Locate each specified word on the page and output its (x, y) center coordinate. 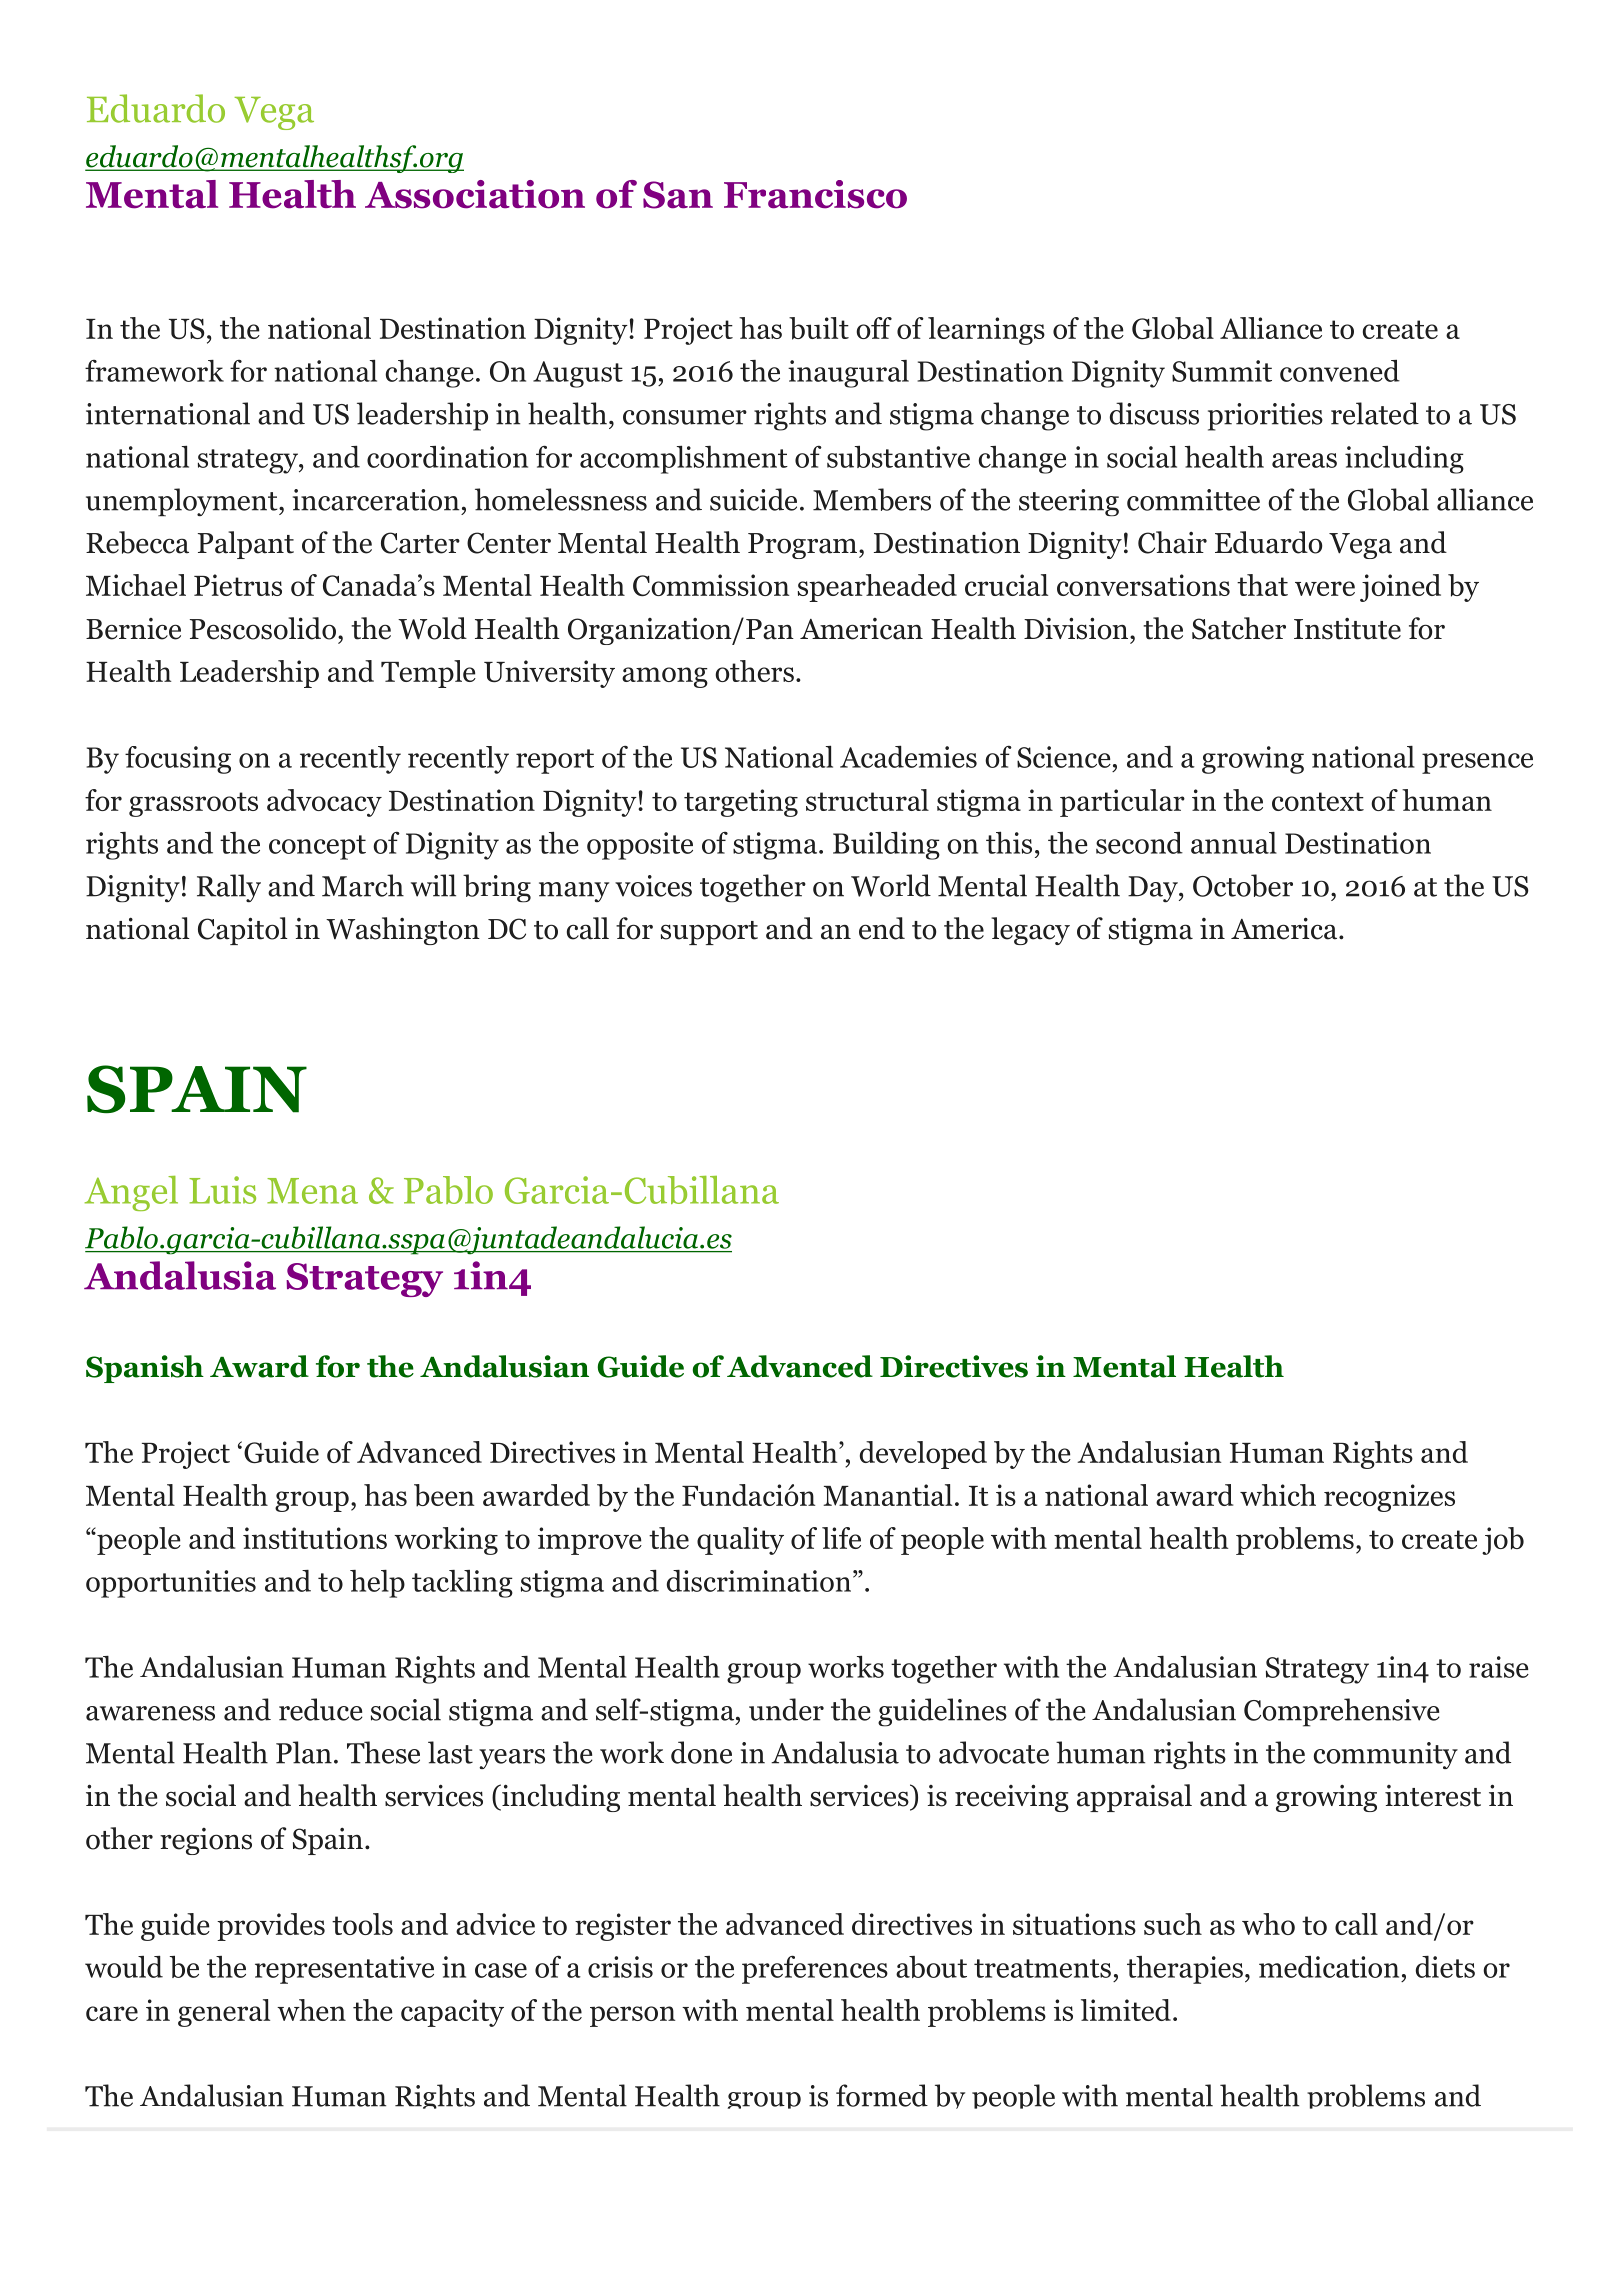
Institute (1347, 629)
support (709, 933)
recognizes (1389, 1498)
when (311, 2010)
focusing (178, 760)
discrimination (759, 1581)
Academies (908, 757)
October (1243, 885)
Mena (312, 1191)
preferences (815, 1969)
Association (475, 194)
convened (1340, 371)
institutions (315, 1538)
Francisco (815, 194)
